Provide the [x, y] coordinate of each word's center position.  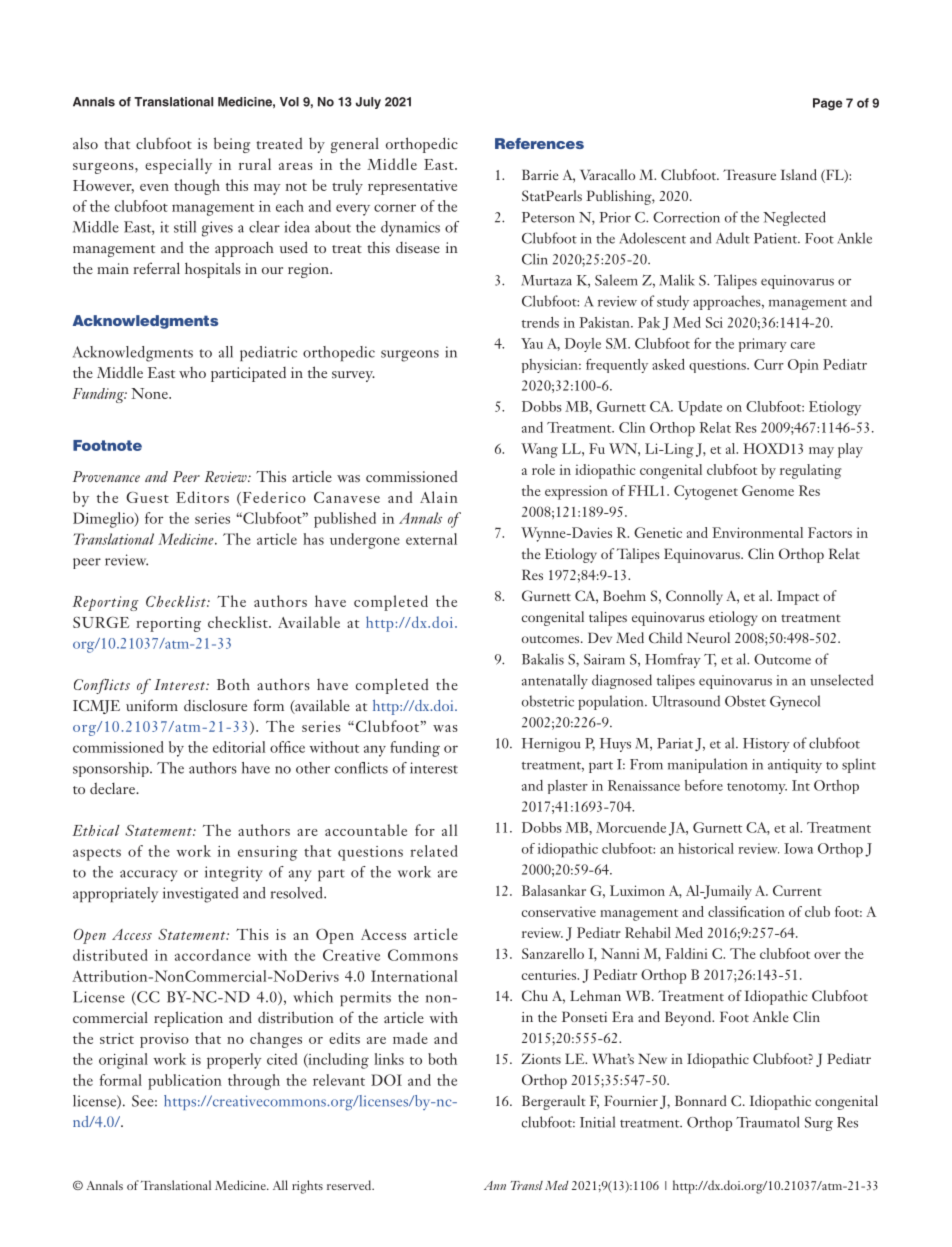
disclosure [215, 705]
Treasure [749, 174]
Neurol [708, 637]
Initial [597, 1122]
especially [178, 166]
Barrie [540, 174]
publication [185, 1082]
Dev [600, 637]
